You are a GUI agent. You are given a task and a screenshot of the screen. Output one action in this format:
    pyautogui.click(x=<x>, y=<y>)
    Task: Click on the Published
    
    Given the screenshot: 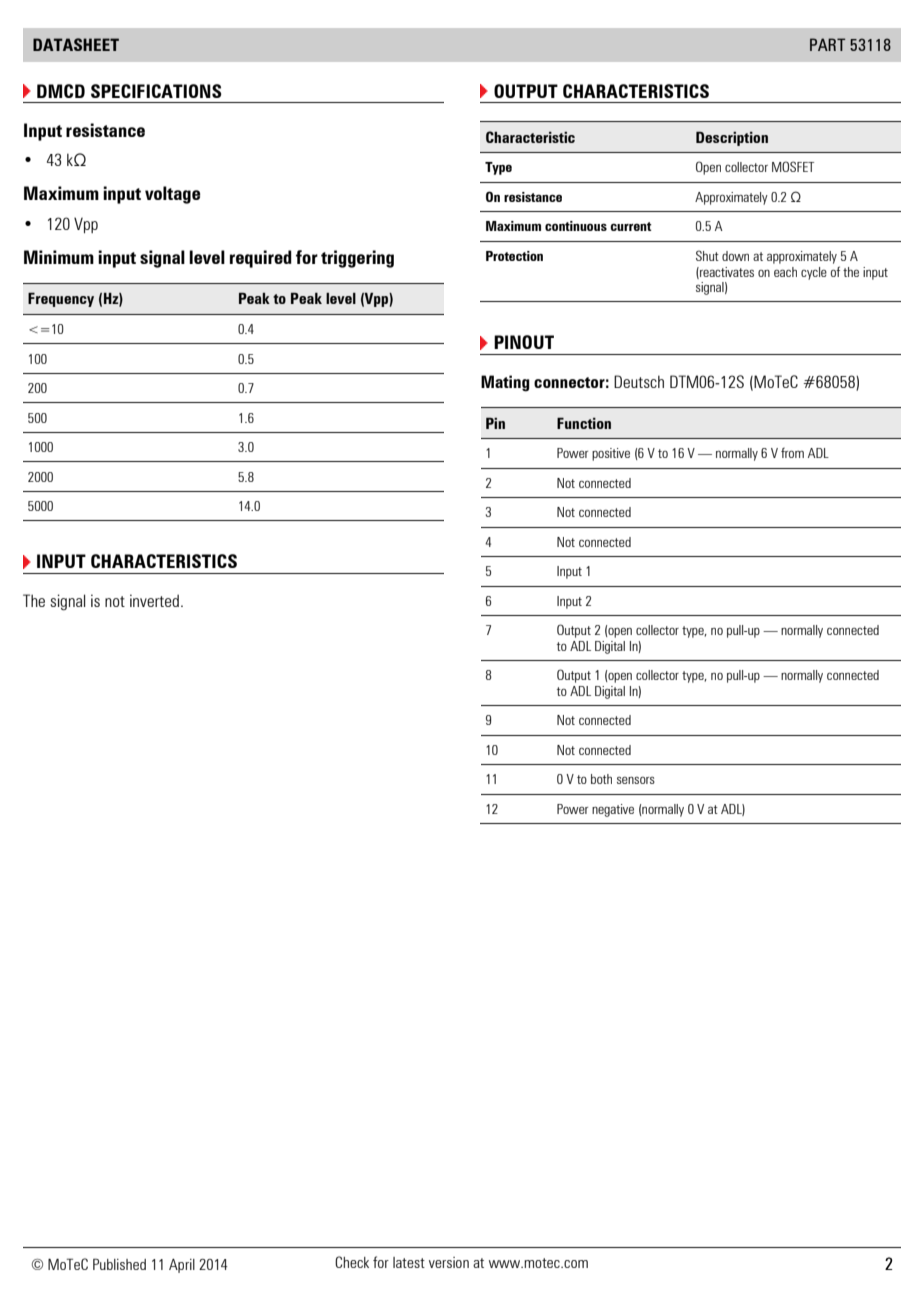 What is the action you would take?
    pyautogui.click(x=119, y=1264)
